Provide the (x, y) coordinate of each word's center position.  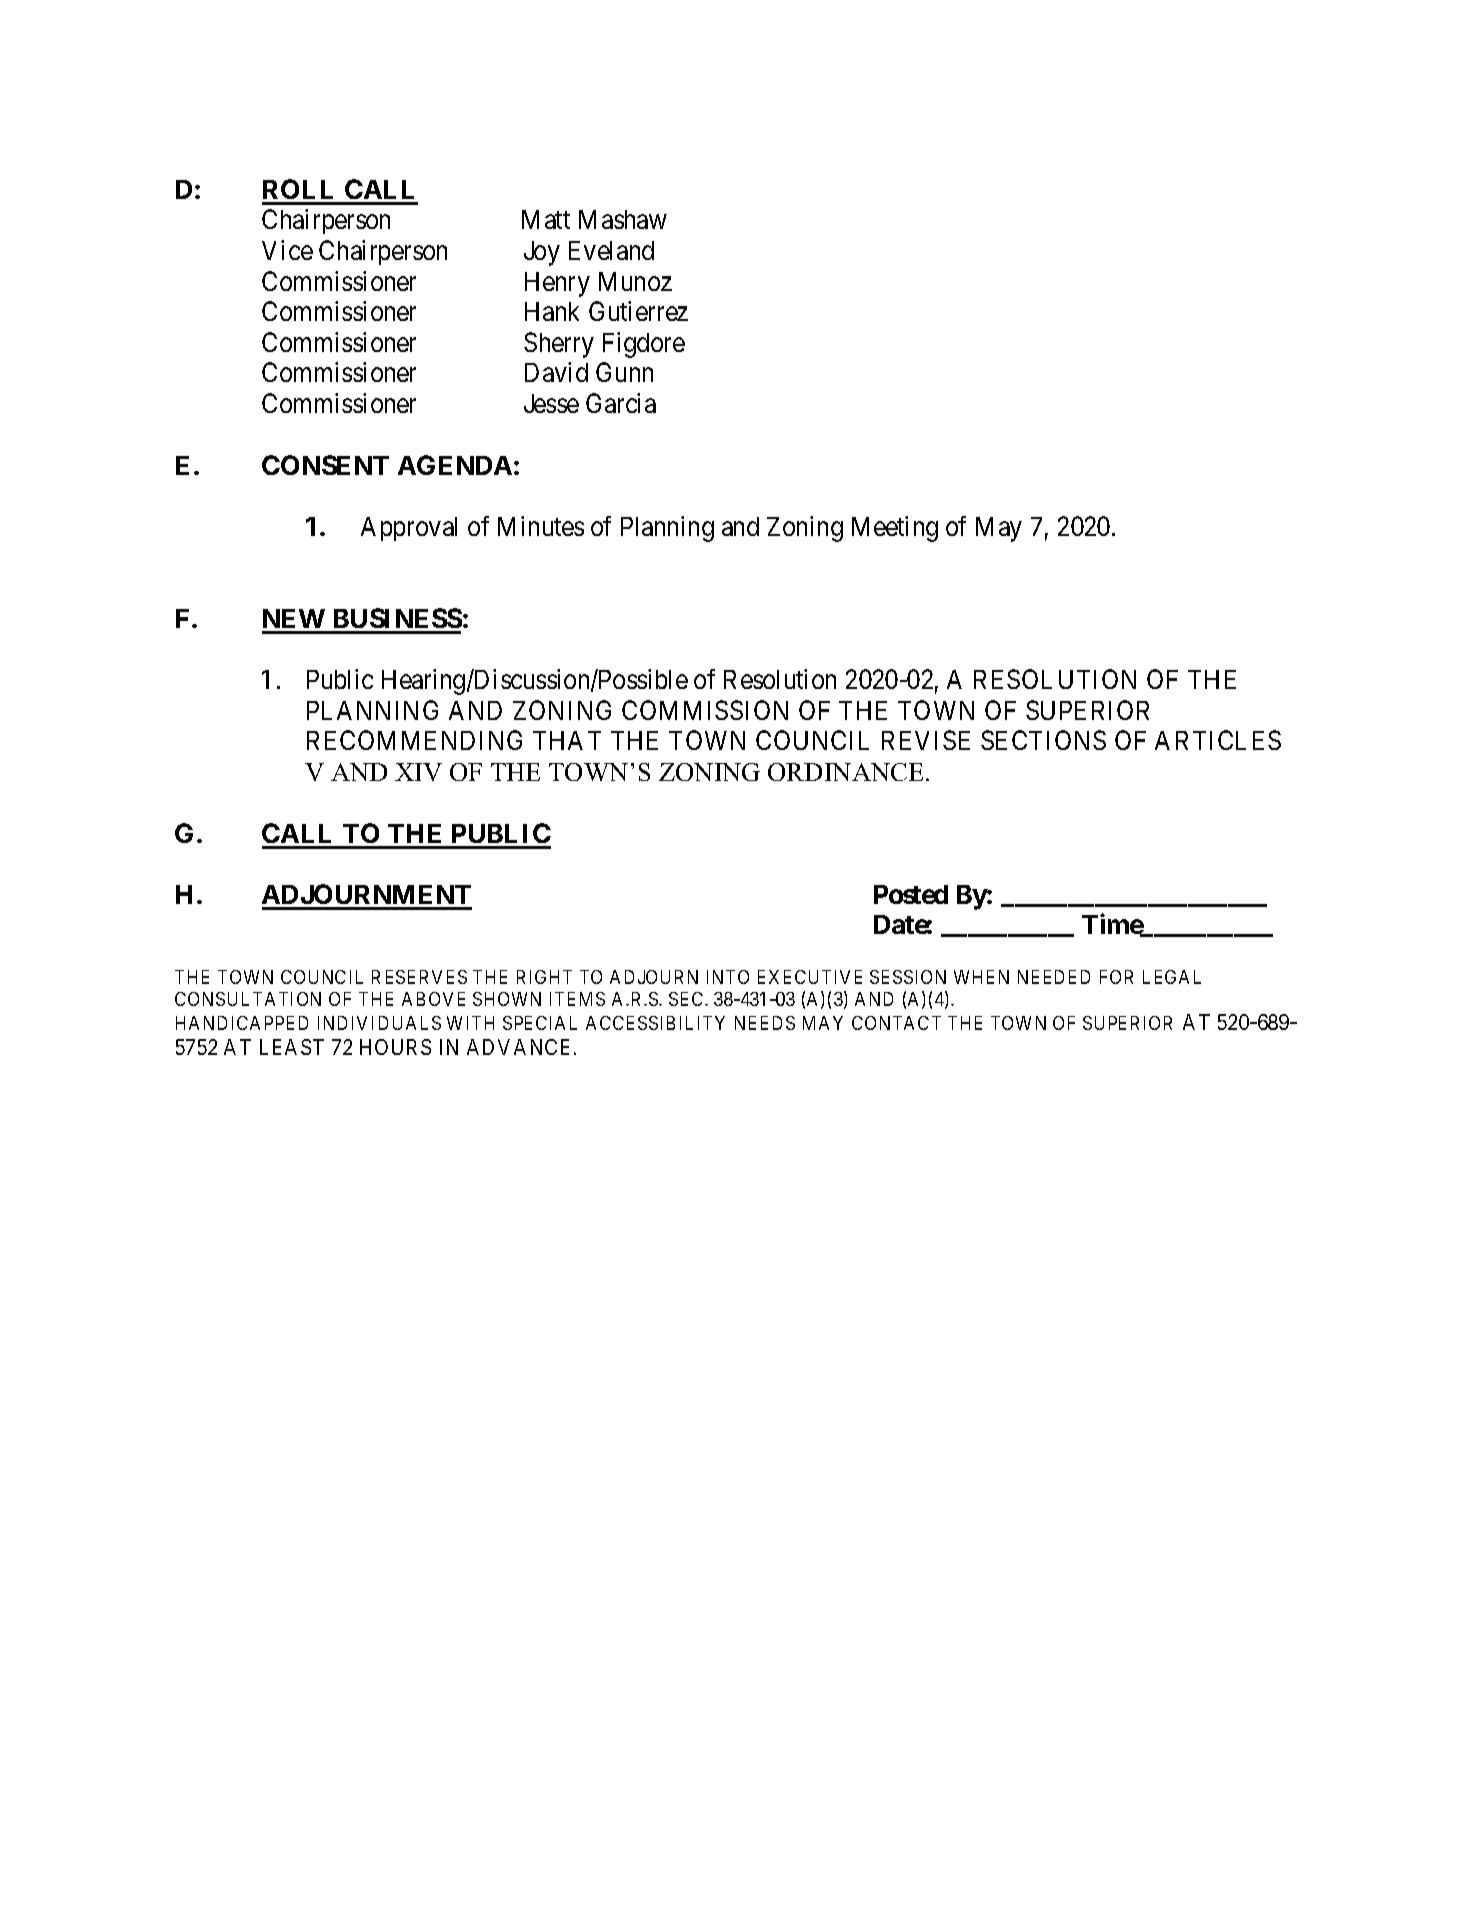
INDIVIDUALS (379, 1023)
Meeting (895, 529)
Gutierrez (638, 311)
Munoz (635, 281)
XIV (418, 772)
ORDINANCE (847, 772)
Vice (287, 250)
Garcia (621, 403)
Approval (409, 529)
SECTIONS (1043, 740)
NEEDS (765, 1023)
